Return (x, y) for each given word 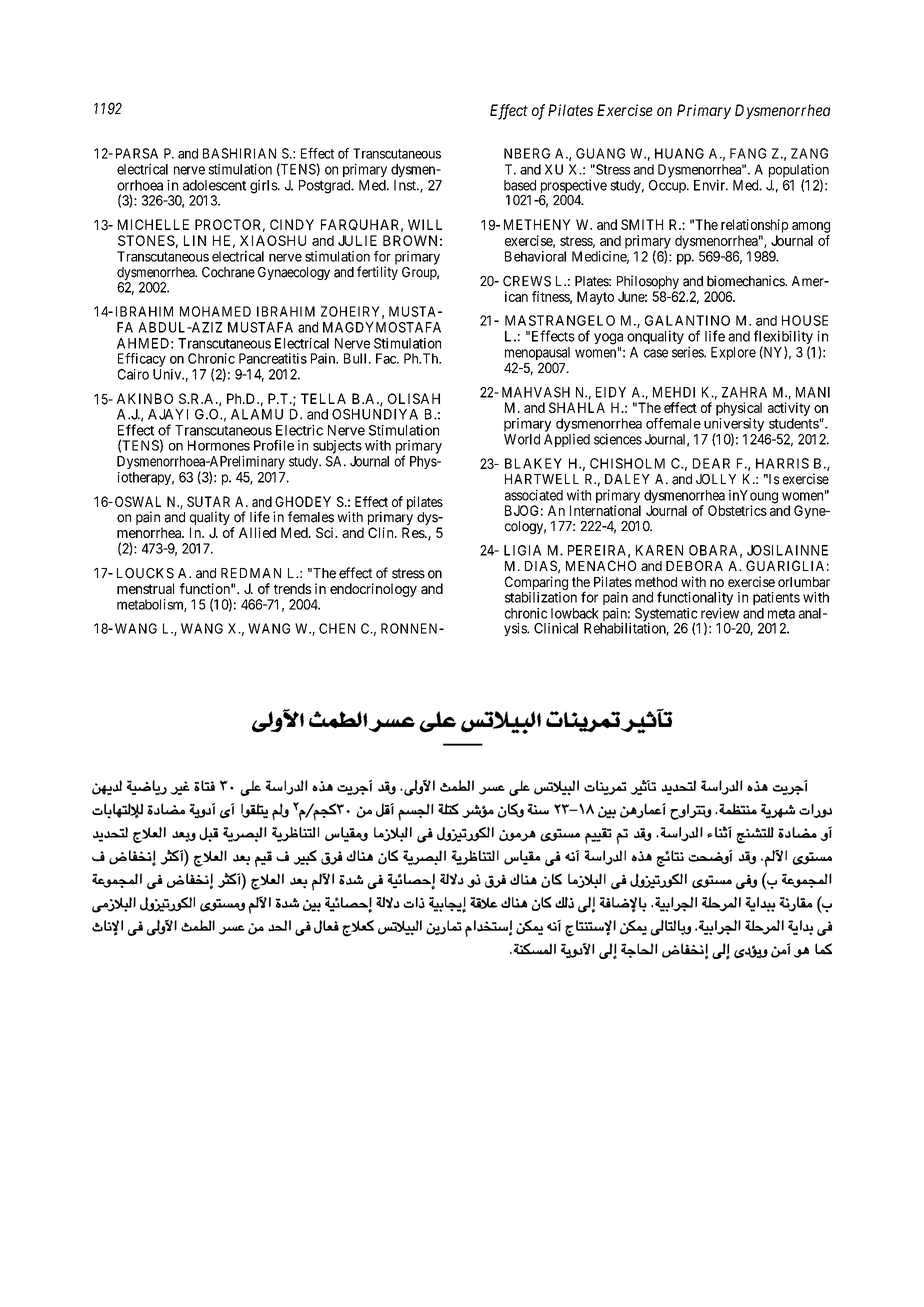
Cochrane (228, 272)
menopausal (537, 355)
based (520, 185)
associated (534, 495)
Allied (257, 532)
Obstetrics (737, 510)
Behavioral (535, 256)
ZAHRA (744, 392)
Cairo (133, 374)
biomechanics (746, 281)
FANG (748, 153)
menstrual (145, 588)
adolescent (214, 185)
